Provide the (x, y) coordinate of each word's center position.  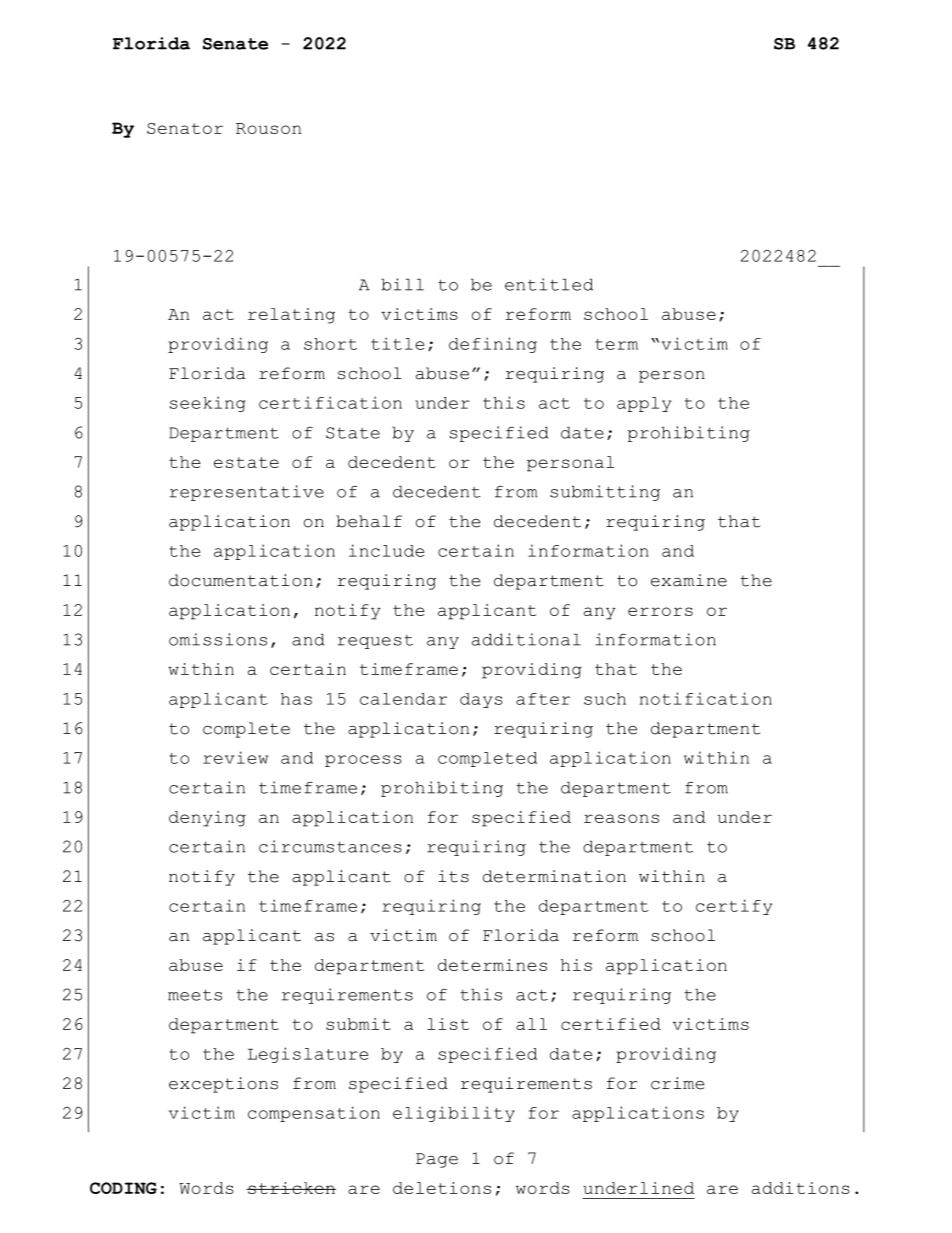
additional (526, 639)
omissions (218, 639)
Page (437, 1160)
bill (402, 284)
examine (689, 580)
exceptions (223, 1085)
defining (493, 345)
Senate (235, 44)
